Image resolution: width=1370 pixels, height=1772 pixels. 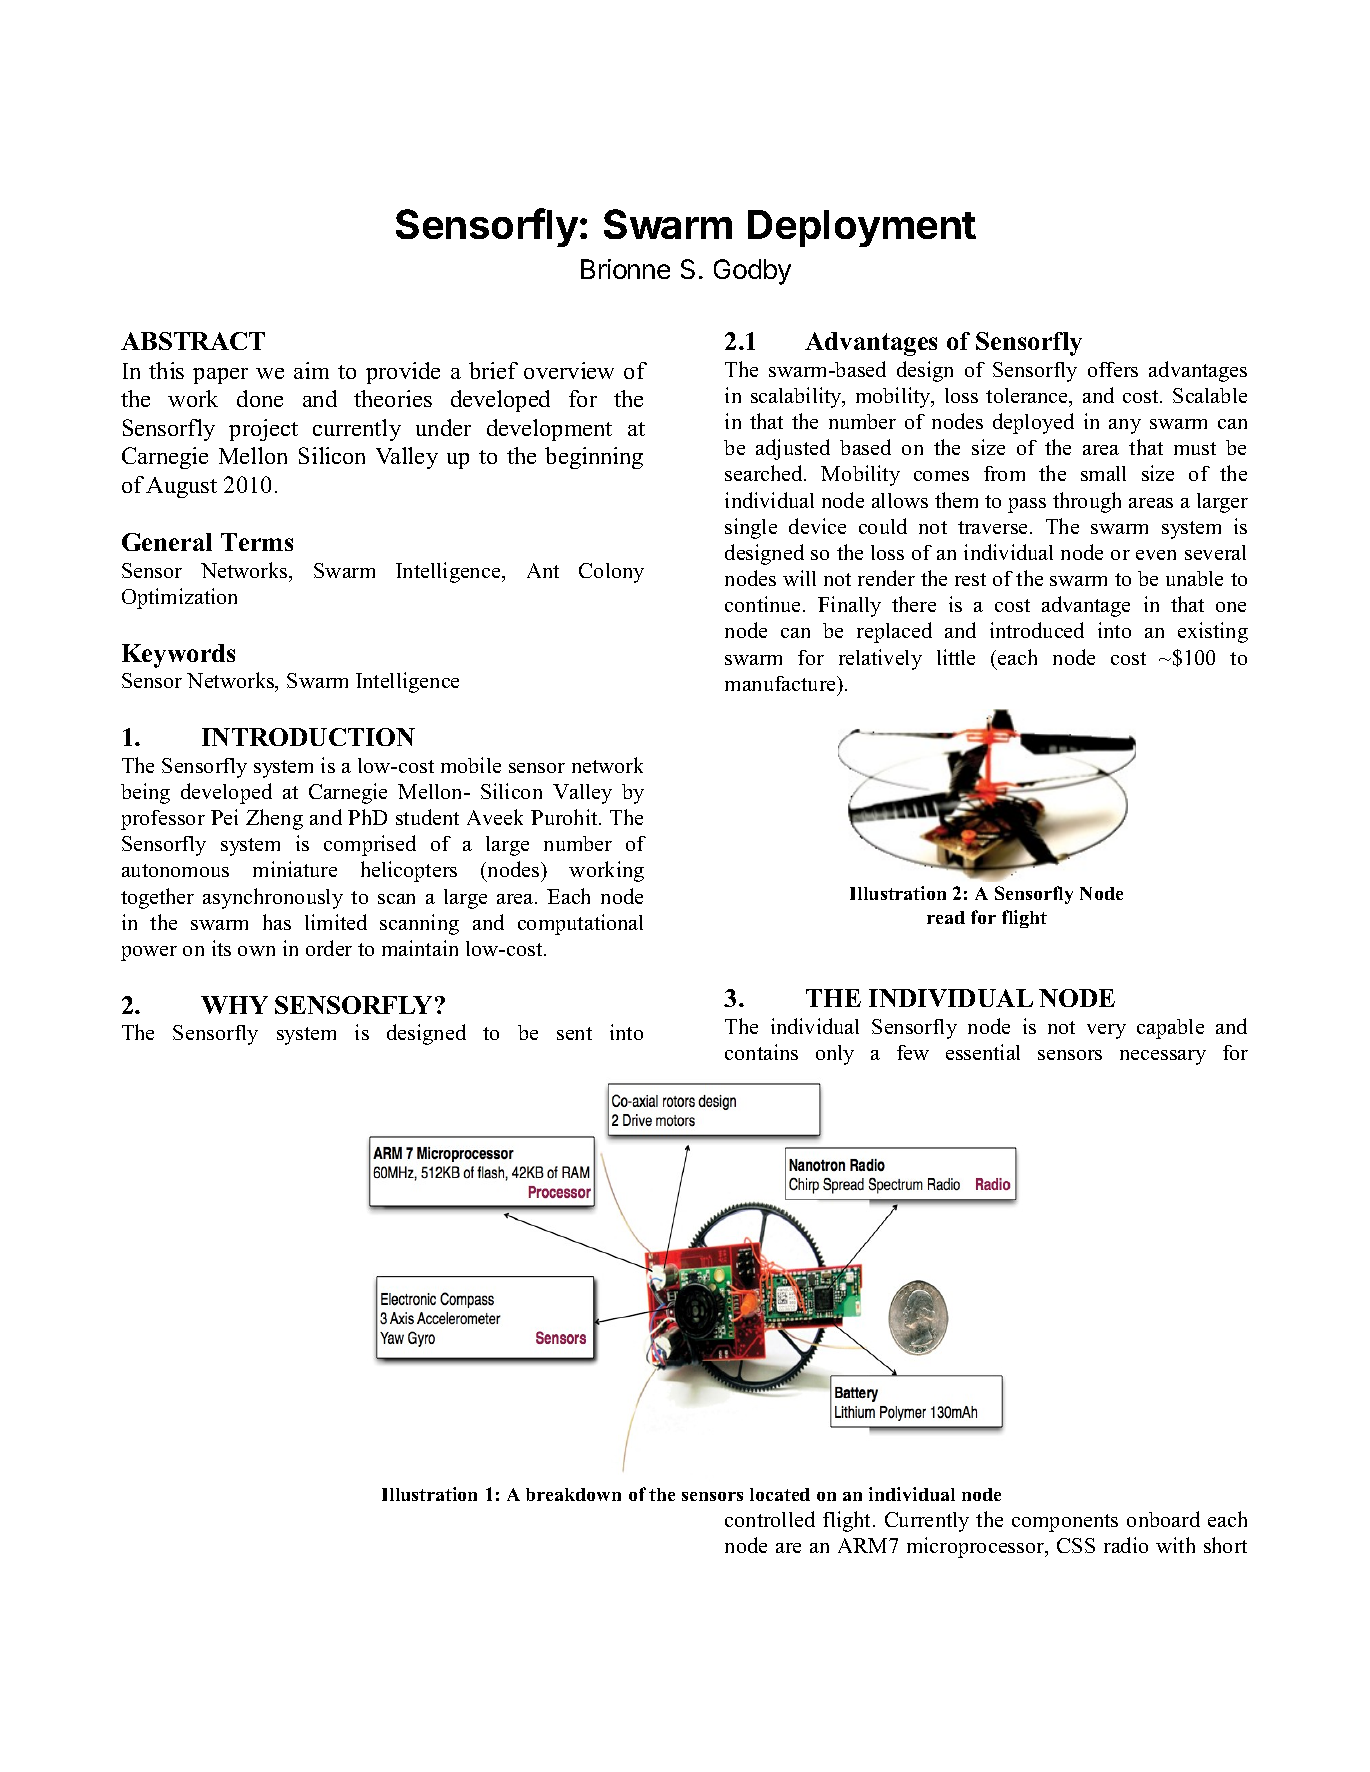 What do you see at coordinates (573, 1494) in the screenshot?
I see `breakdown` at bounding box center [573, 1494].
